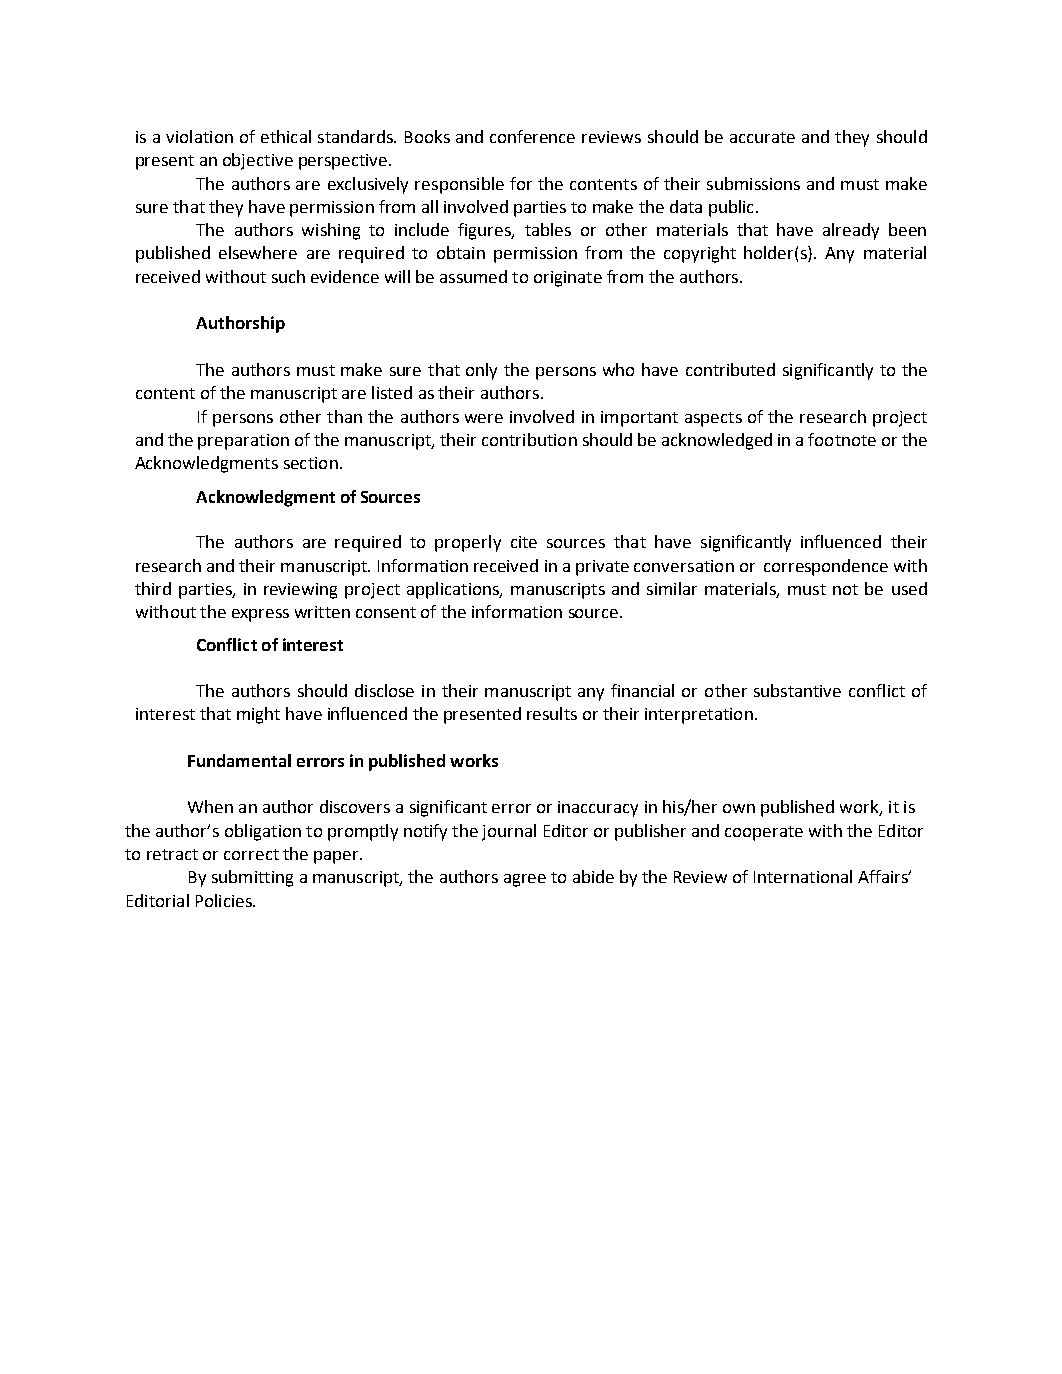 This document has height=1374, width=1062. Describe the element at coordinates (525, 880) in the document. I see `agree` at that location.
